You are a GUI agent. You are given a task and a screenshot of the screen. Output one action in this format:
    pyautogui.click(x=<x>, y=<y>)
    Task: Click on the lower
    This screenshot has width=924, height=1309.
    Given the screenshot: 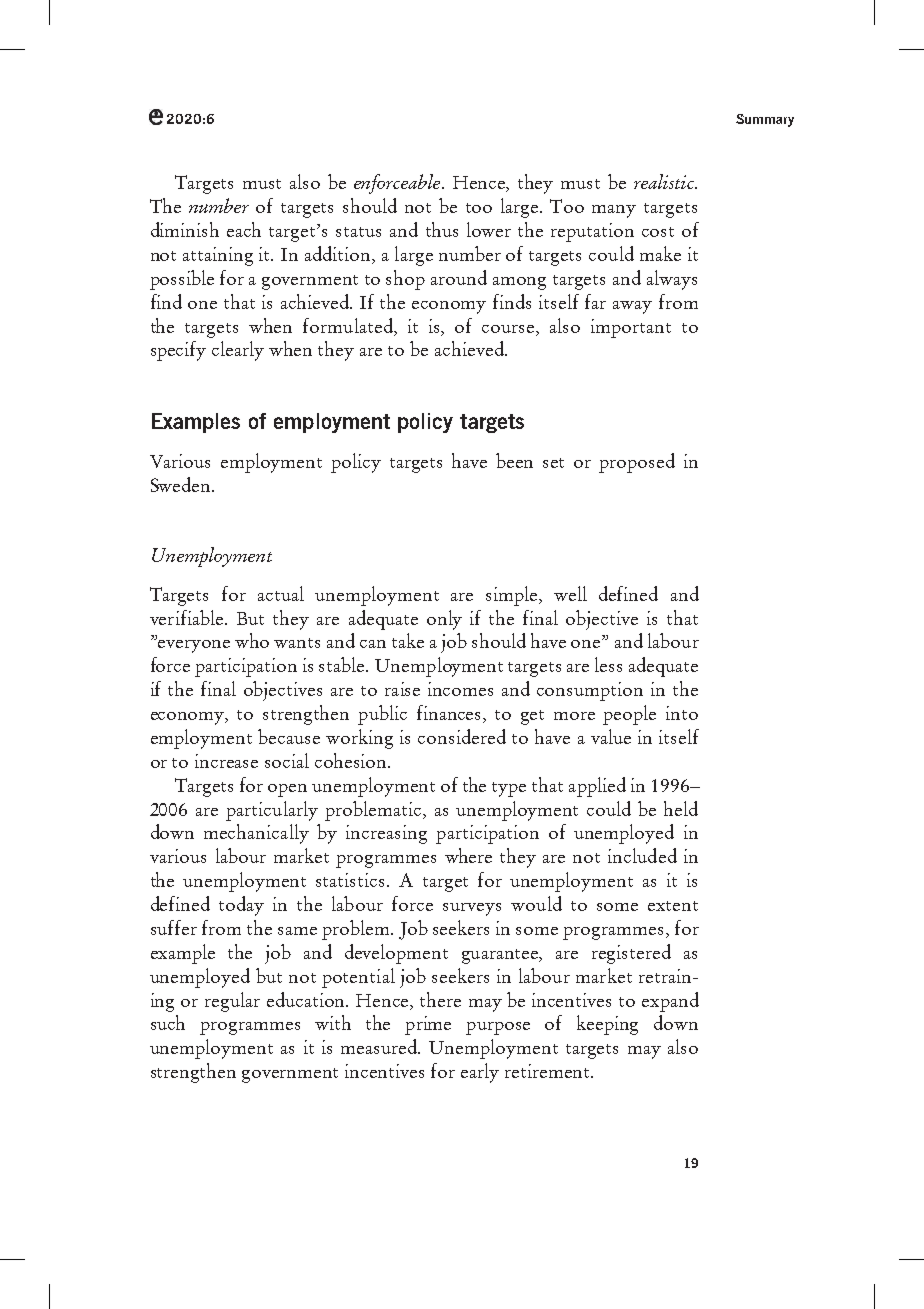 What is the action you would take?
    pyautogui.click(x=489, y=229)
